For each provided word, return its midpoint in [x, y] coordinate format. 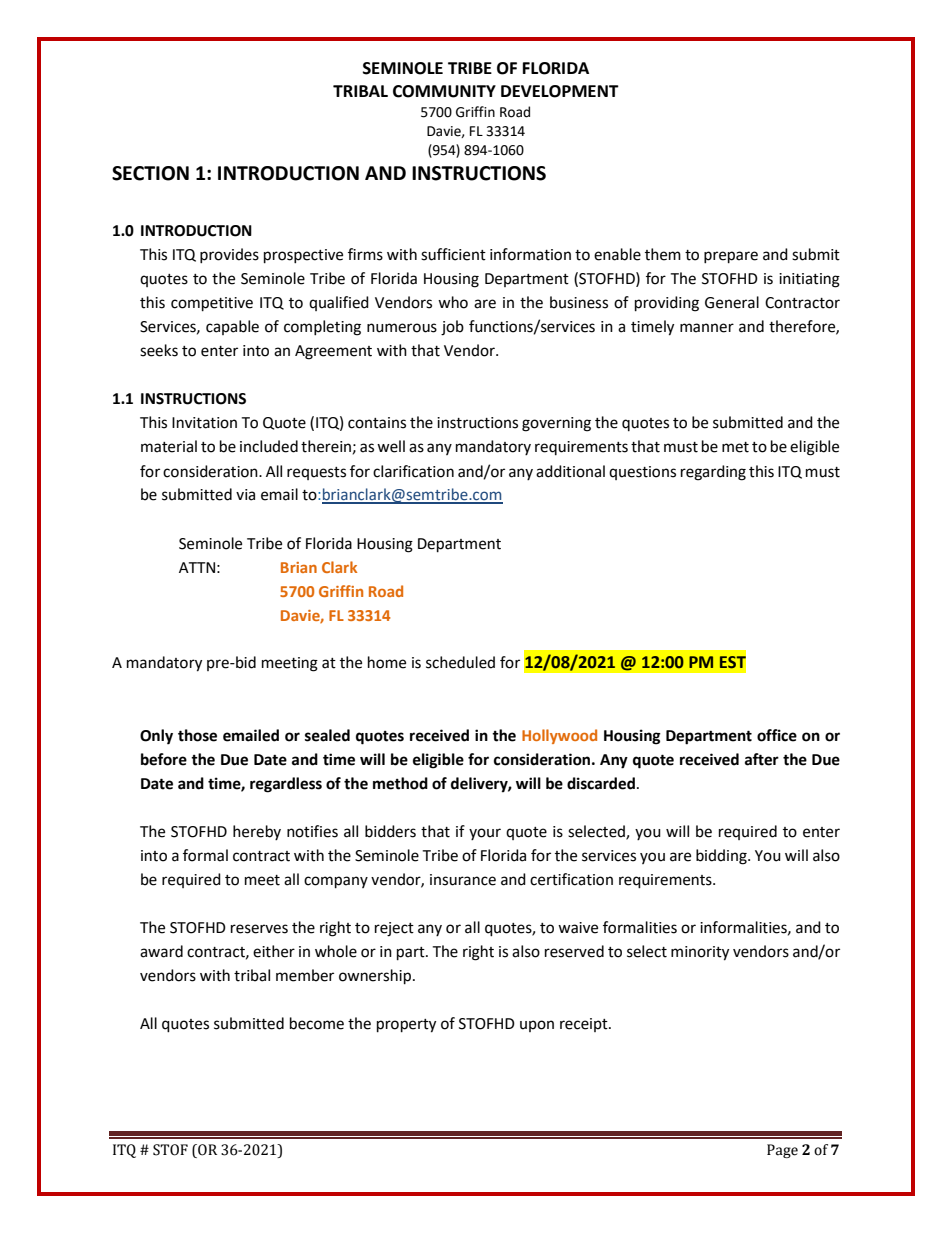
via [245, 495]
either [274, 951]
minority [700, 953]
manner [707, 328]
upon [537, 1026]
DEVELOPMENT [560, 91]
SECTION [150, 173]
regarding [713, 473]
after [762, 759]
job [452, 328]
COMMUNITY [444, 91]
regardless [286, 785]
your [485, 834]
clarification [413, 471]
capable [232, 327]
